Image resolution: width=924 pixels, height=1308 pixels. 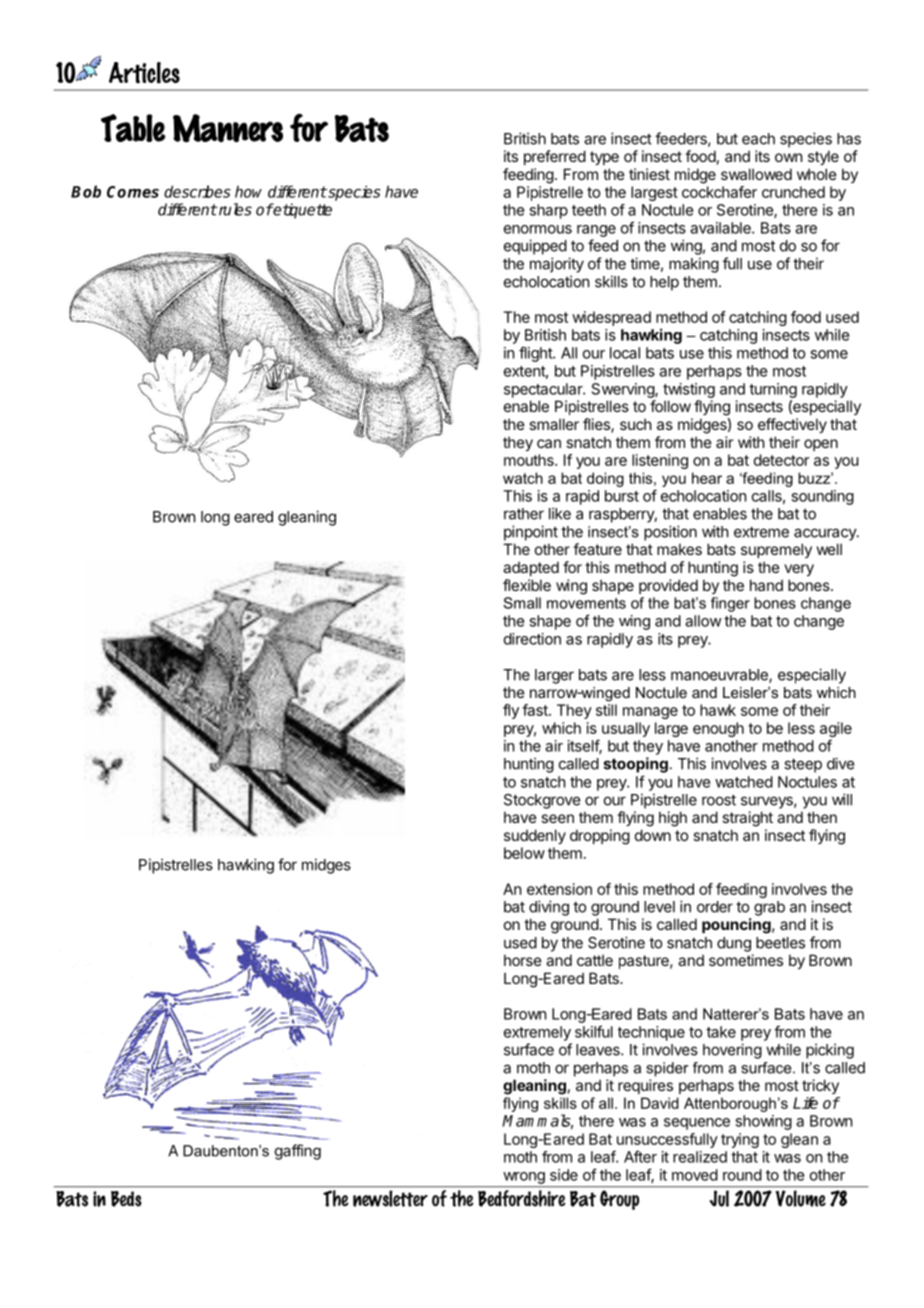 What do you see at coordinates (524, 1178) in the page?
I see `wrong` at bounding box center [524, 1178].
